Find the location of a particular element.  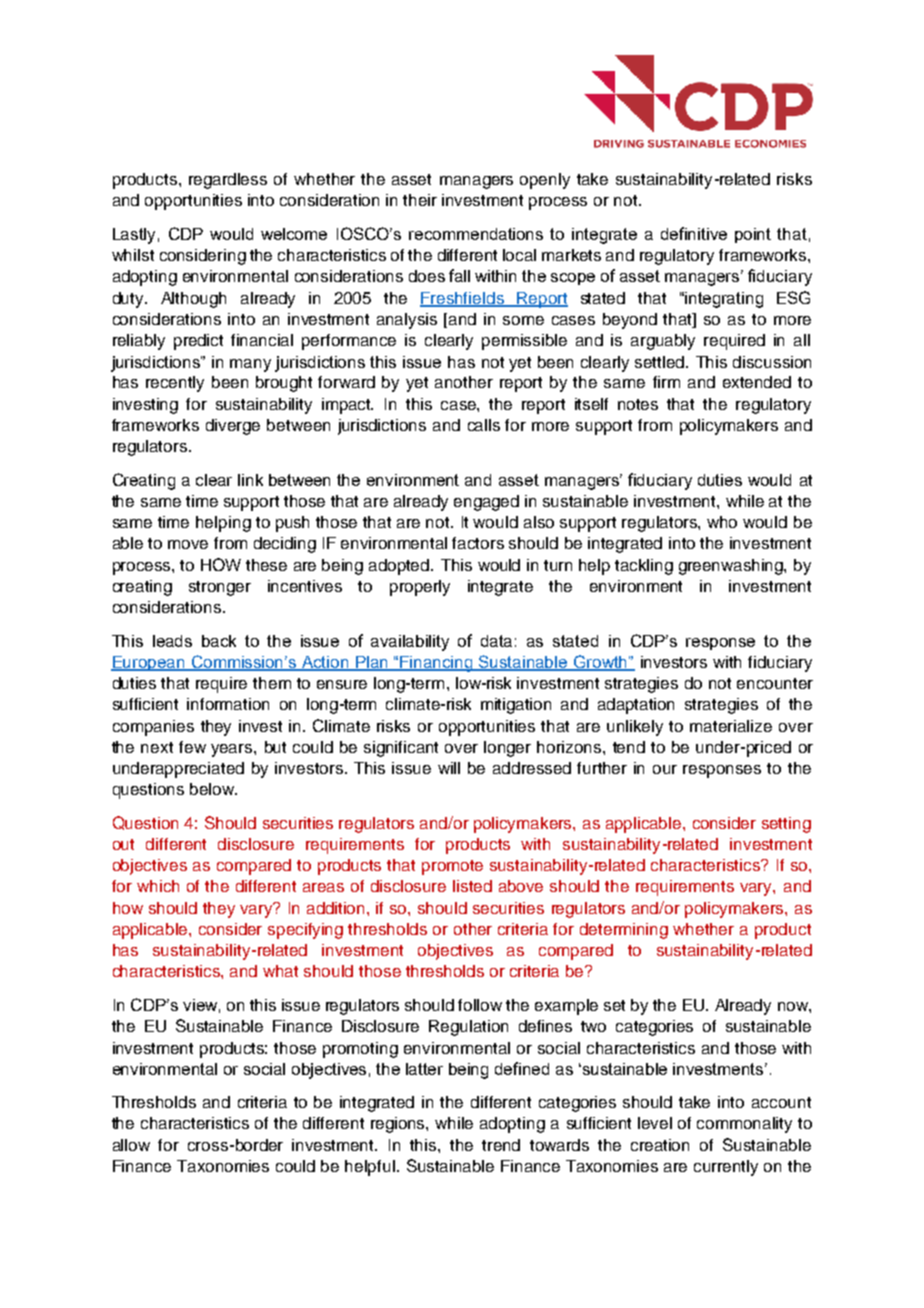

notes is located at coordinates (638, 404).
